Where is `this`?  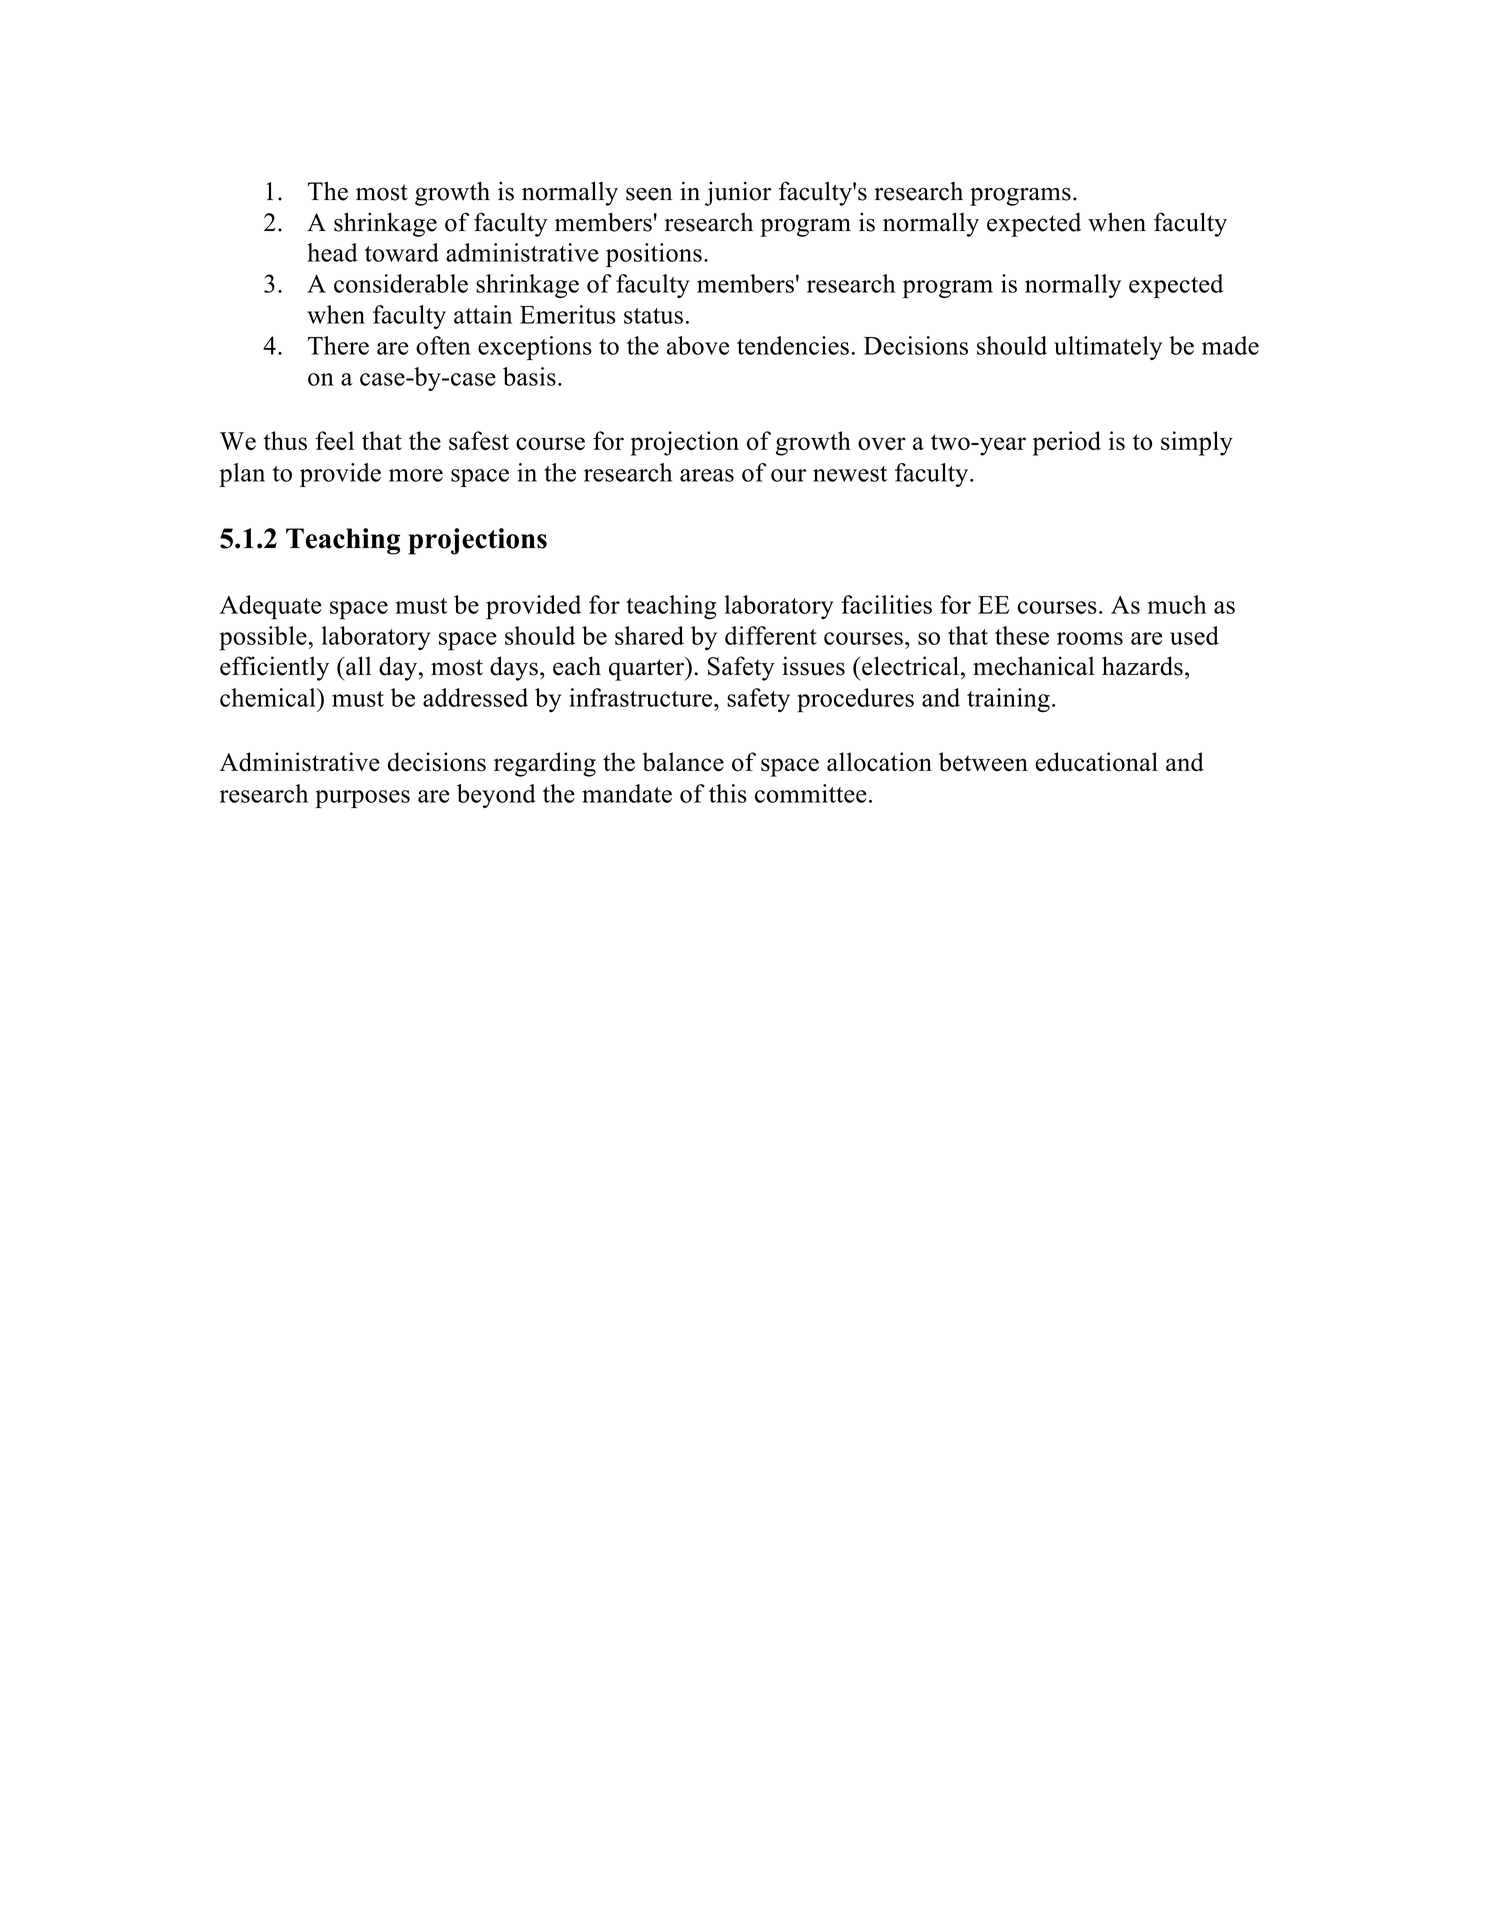 this is located at coordinates (728, 793).
